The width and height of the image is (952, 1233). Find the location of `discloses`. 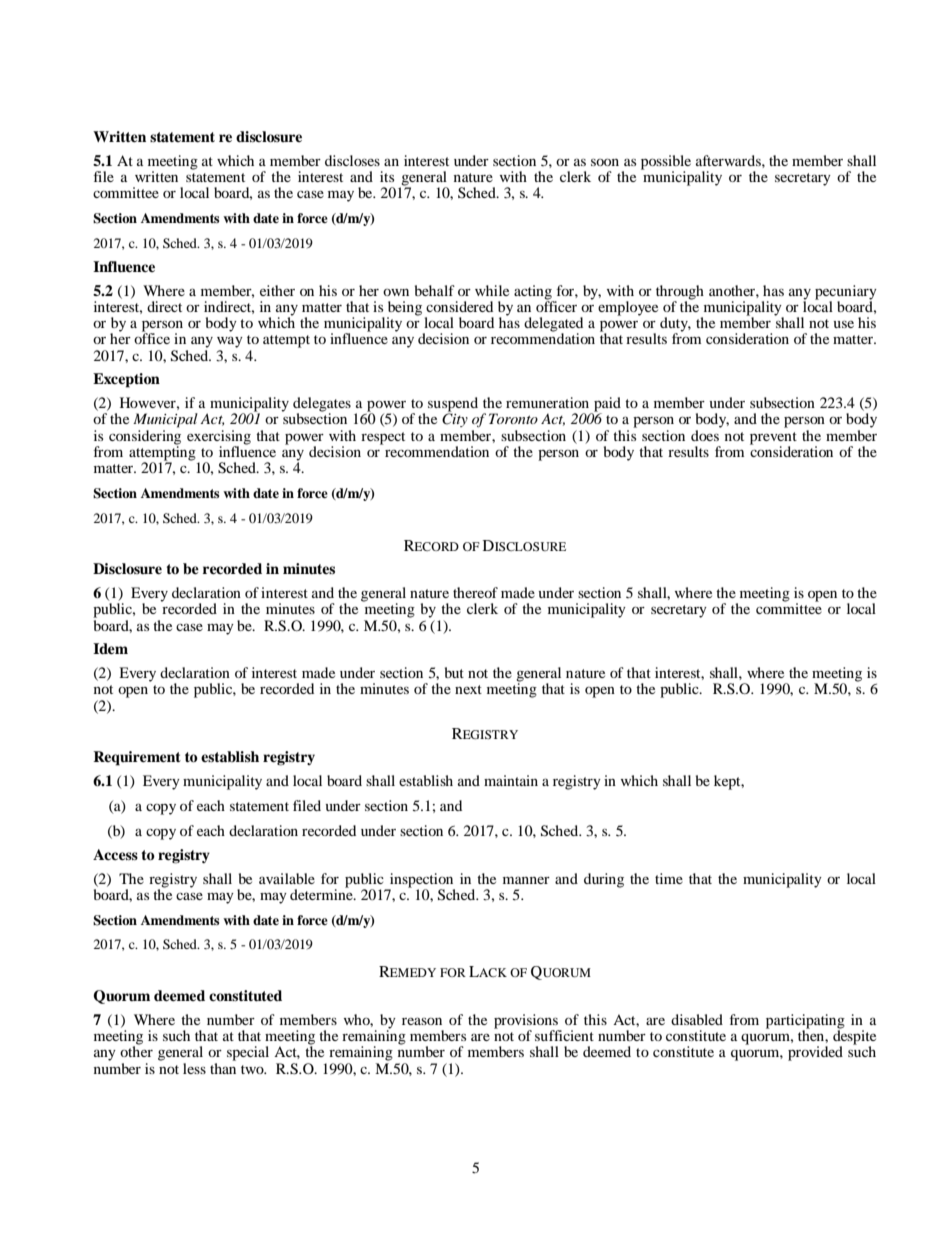

discloses is located at coordinates (352, 160).
